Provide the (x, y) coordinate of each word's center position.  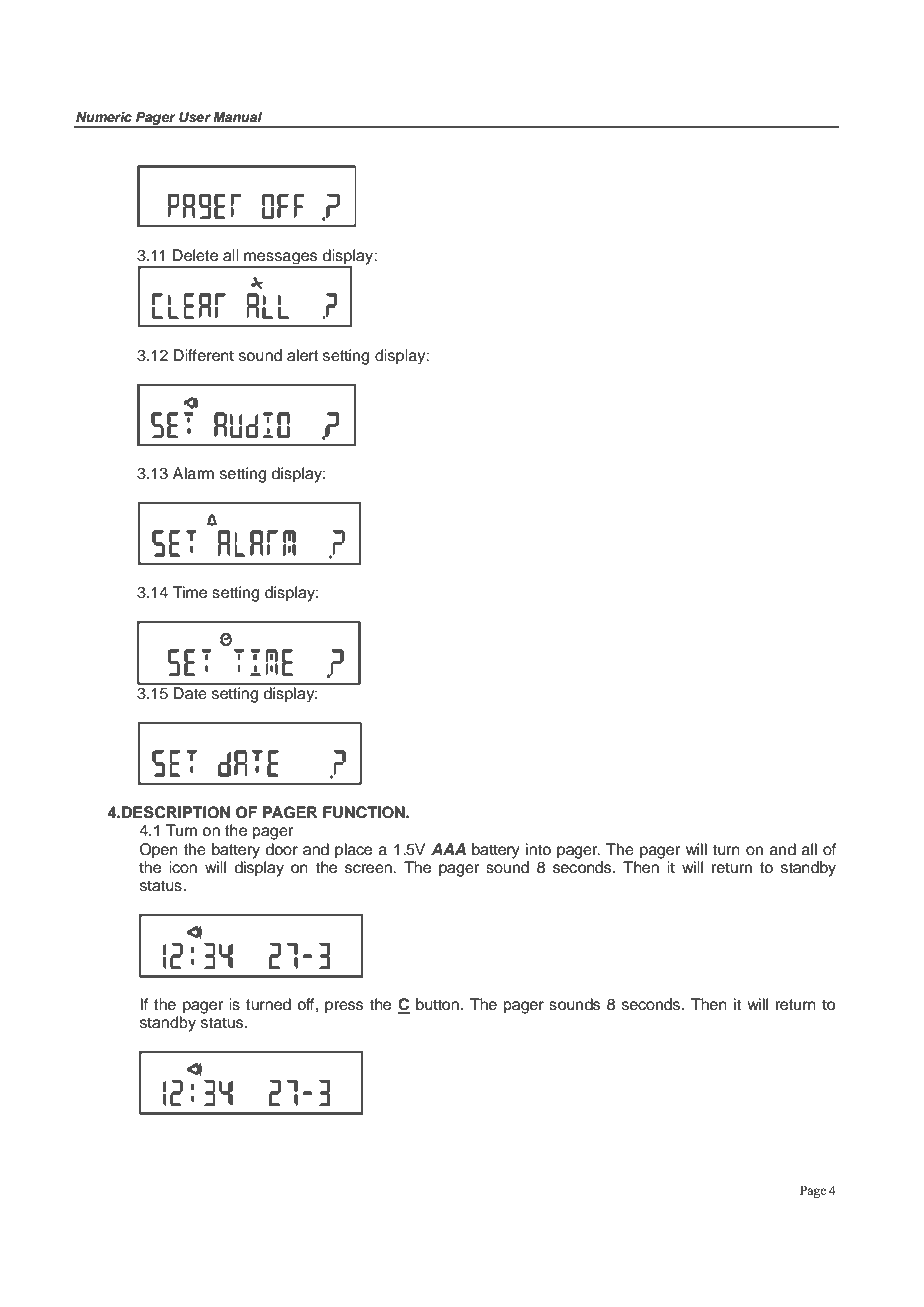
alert (303, 355)
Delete (195, 255)
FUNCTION (365, 812)
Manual (237, 117)
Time (189, 592)
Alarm (193, 473)
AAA (448, 849)
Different (204, 355)
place (353, 851)
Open (159, 851)
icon (183, 867)
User (195, 117)
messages (281, 259)
